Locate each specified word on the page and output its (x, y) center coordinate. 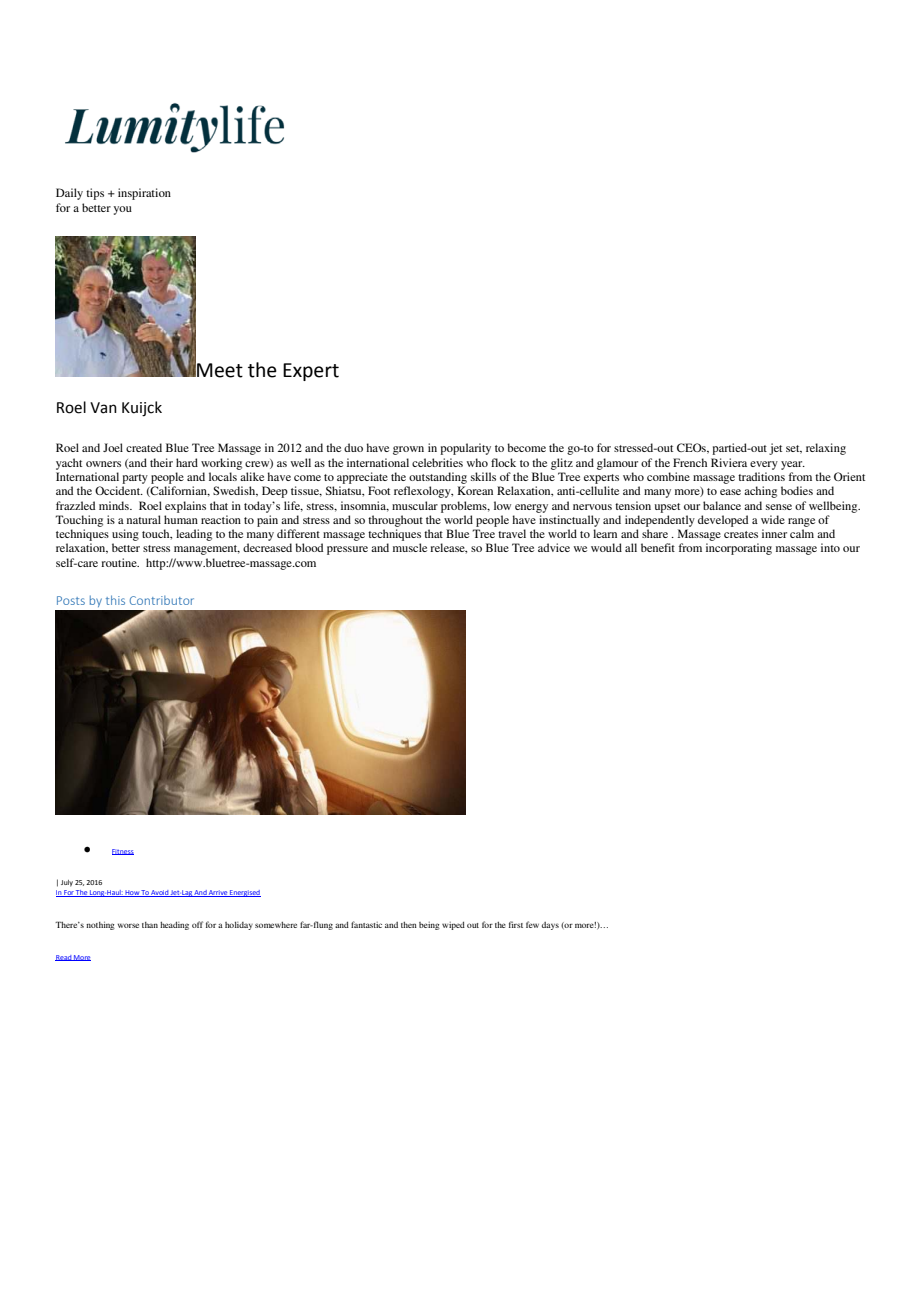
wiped (453, 925)
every (764, 465)
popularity (465, 449)
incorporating (739, 549)
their (161, 462)
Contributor (162, 600)
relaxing (826, 449)
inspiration (144, 194)
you (122, 210)
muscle (410, 547)
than (150, 925)
